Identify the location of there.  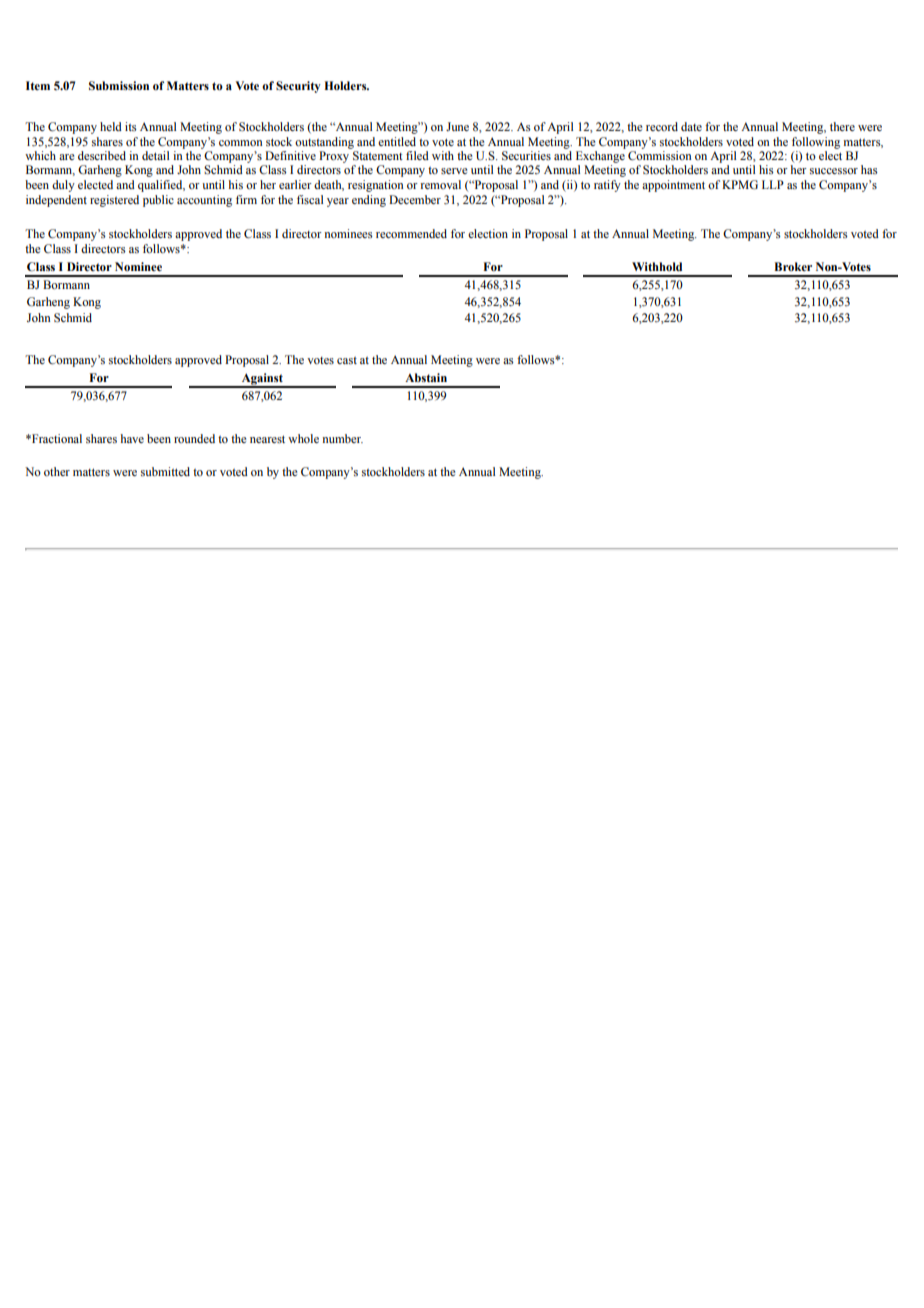
(842, 126).
